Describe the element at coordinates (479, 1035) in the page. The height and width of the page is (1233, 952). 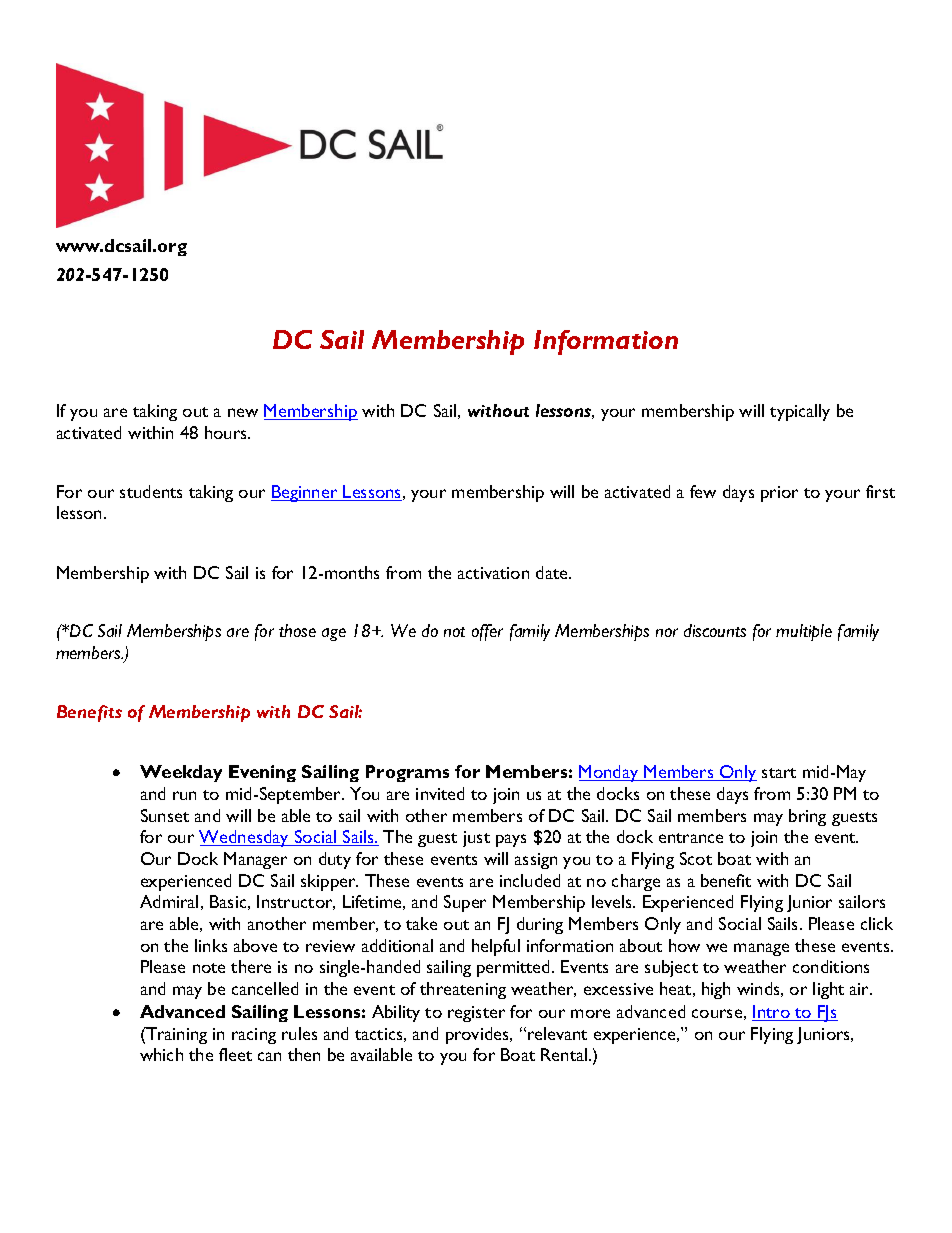
I see `provides` at that location.
